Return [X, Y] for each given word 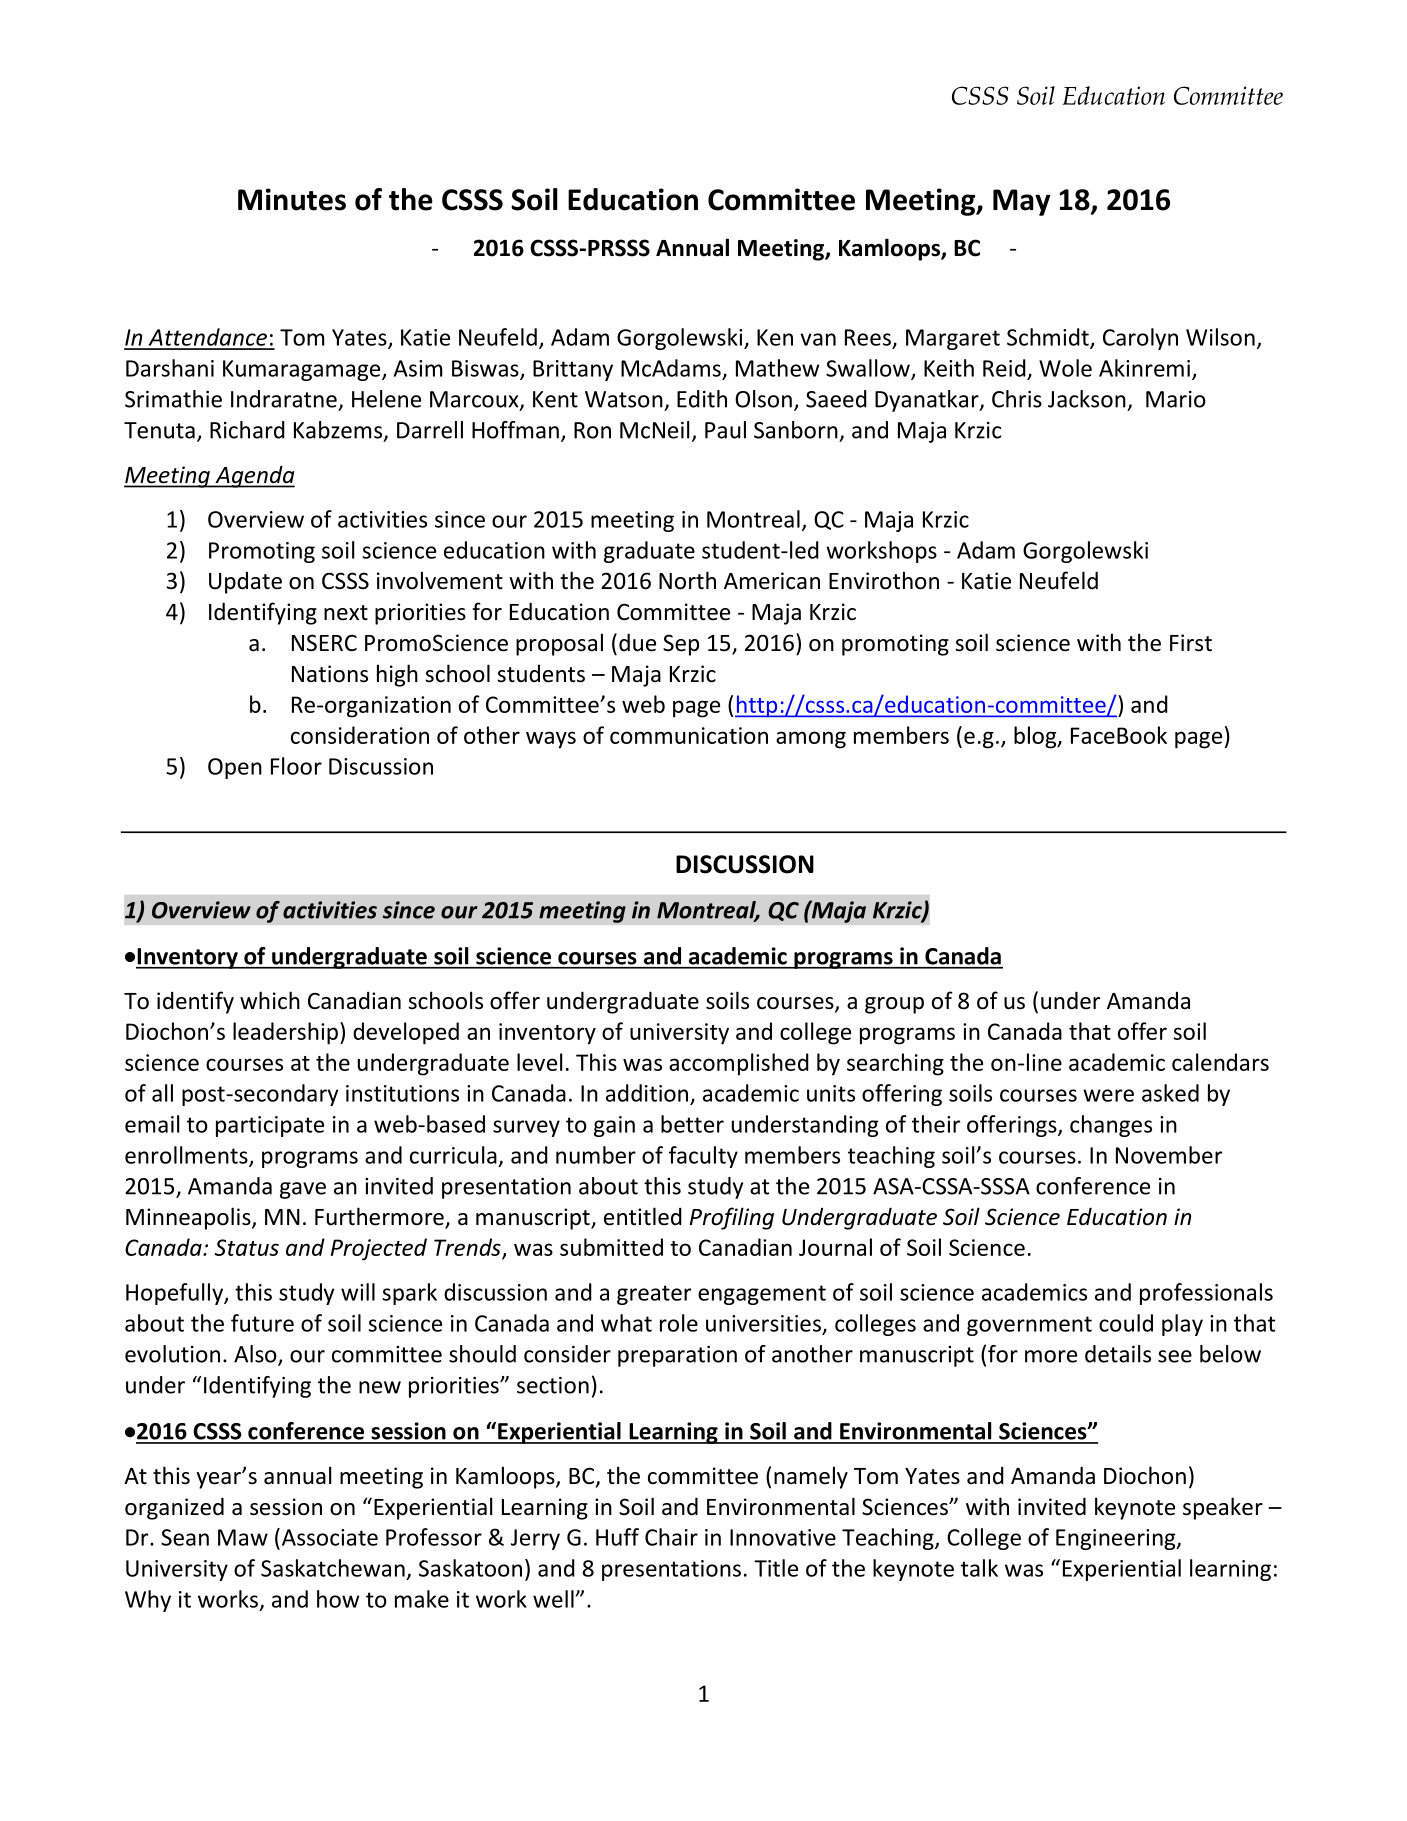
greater [654, 1295]
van [818, 339]
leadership [285, 1033]
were [1108, 1095]
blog [1036, 737]
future [262, 1323]
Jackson [1087, 399]
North [687, 580]
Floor [296, 766]
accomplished [739, 1064]
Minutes [292, 199]
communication [689, 735]
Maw [243, 1537]
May [1021, 202]
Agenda [254, 476]
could [1126, 1323]
